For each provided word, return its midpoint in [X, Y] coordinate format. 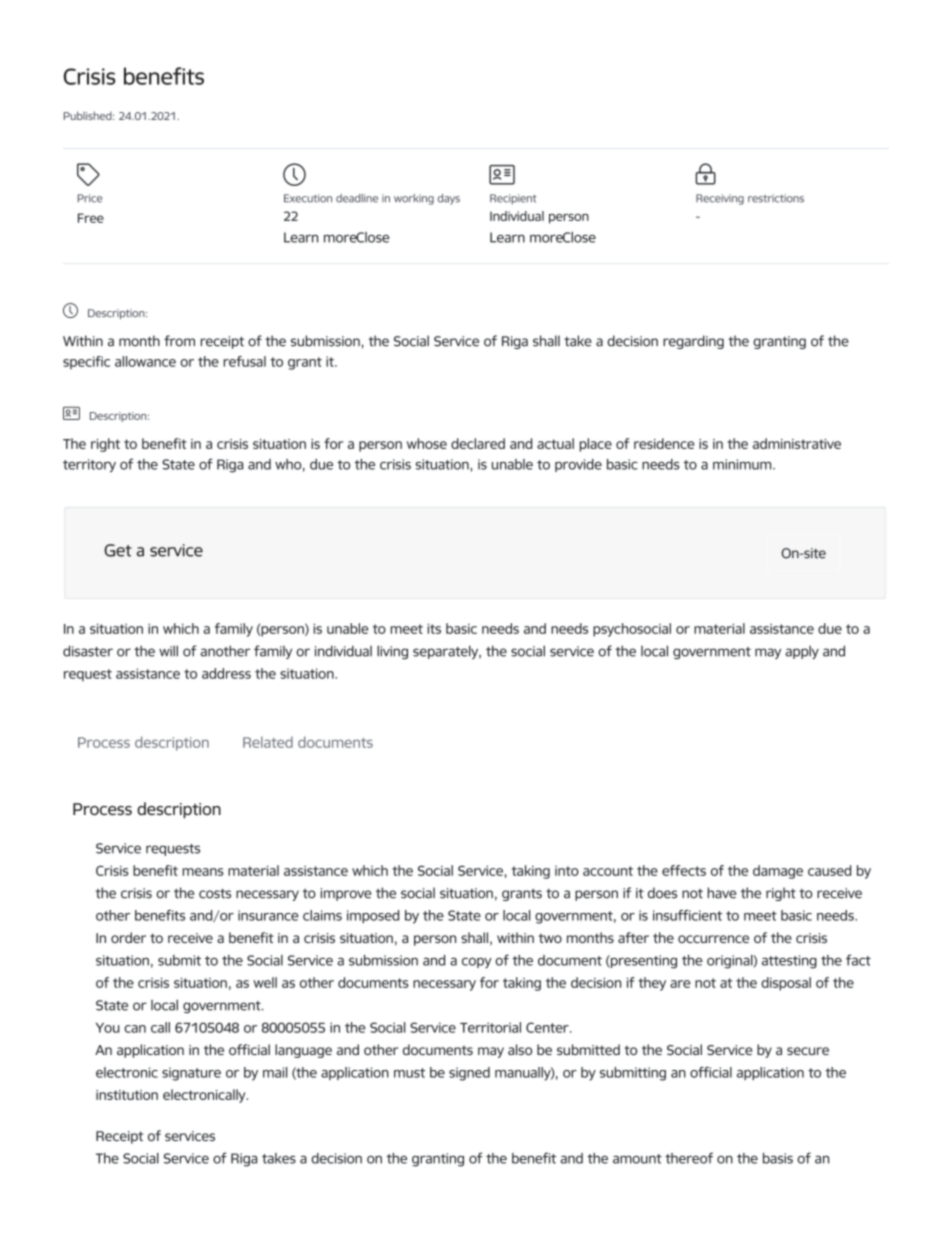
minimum [743, 464]
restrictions [776, 198]
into [567, 871]
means [203, 872]
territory [89, 466]
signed [469, 1074]
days [449, 199]
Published [89, 115]
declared [478, 443]
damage [778, 872]
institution [127, 1095]
